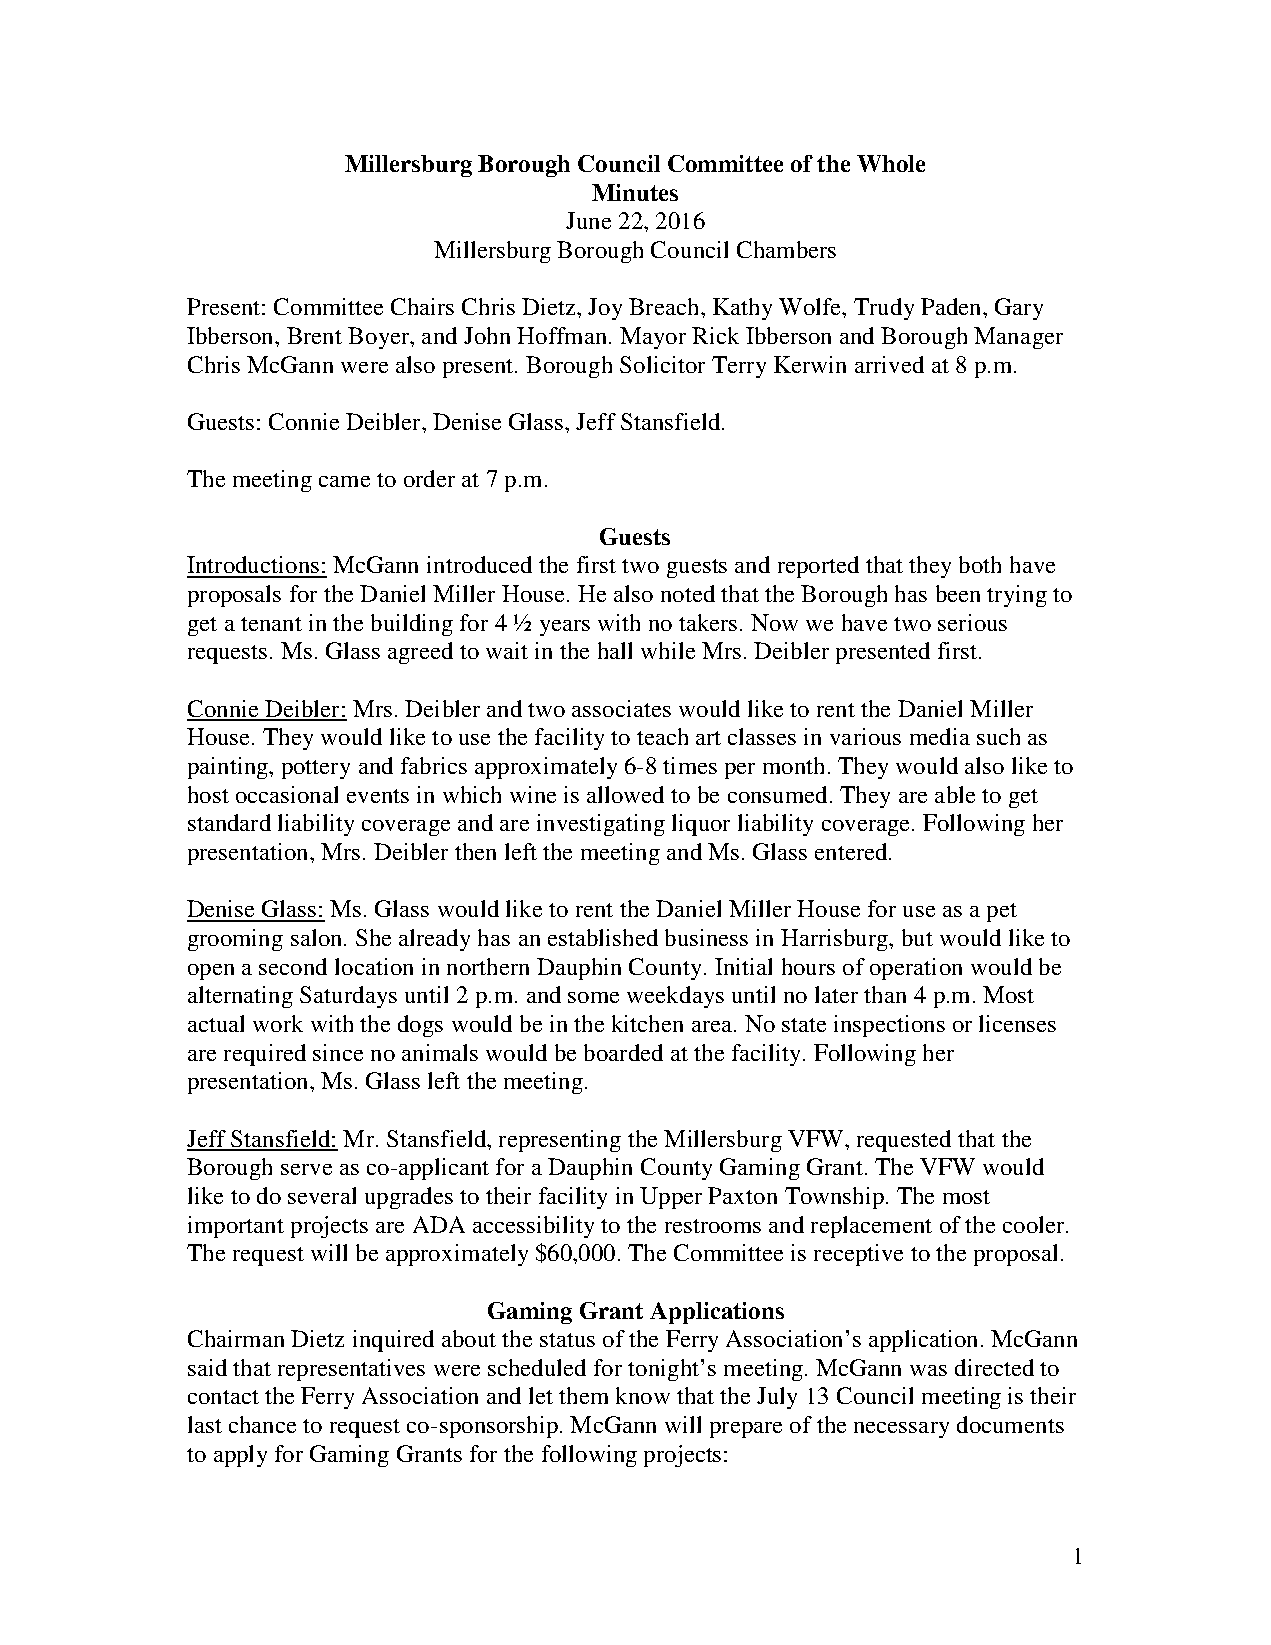 This document has width=1271, height=1645. I want to click on allowed, so click(625, 794).
